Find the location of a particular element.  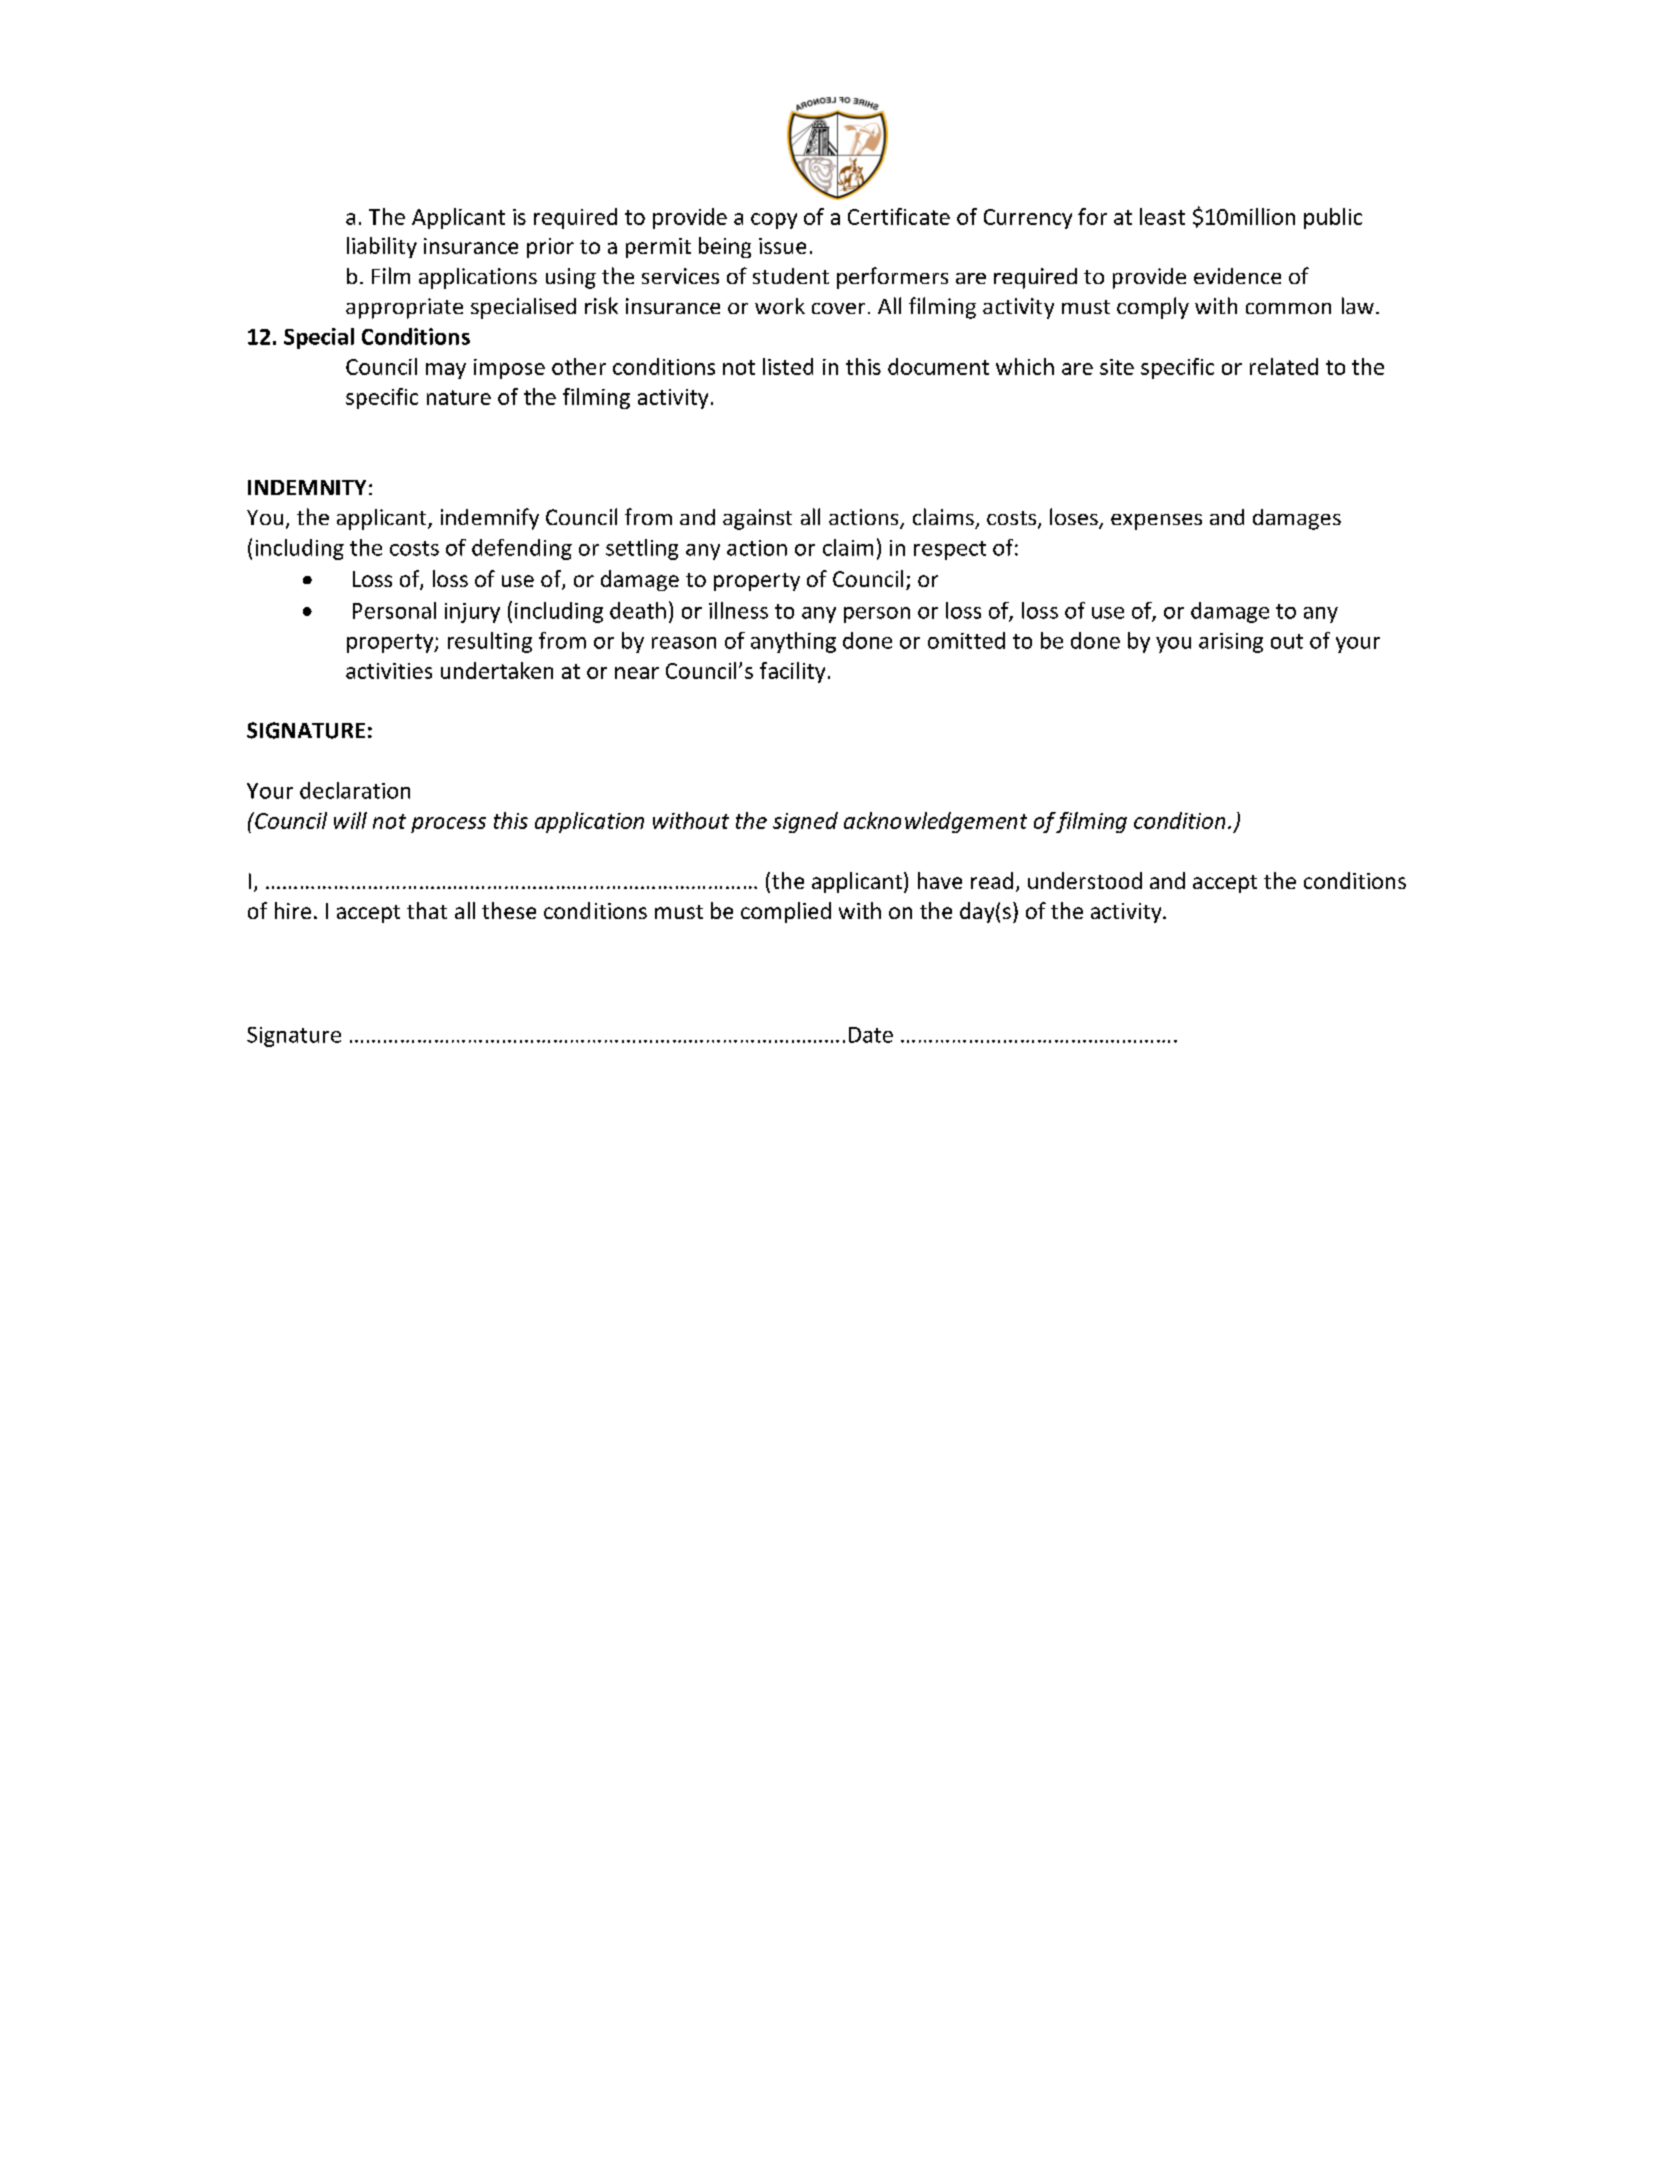

evidence is located at coordinates (1237, 276).
